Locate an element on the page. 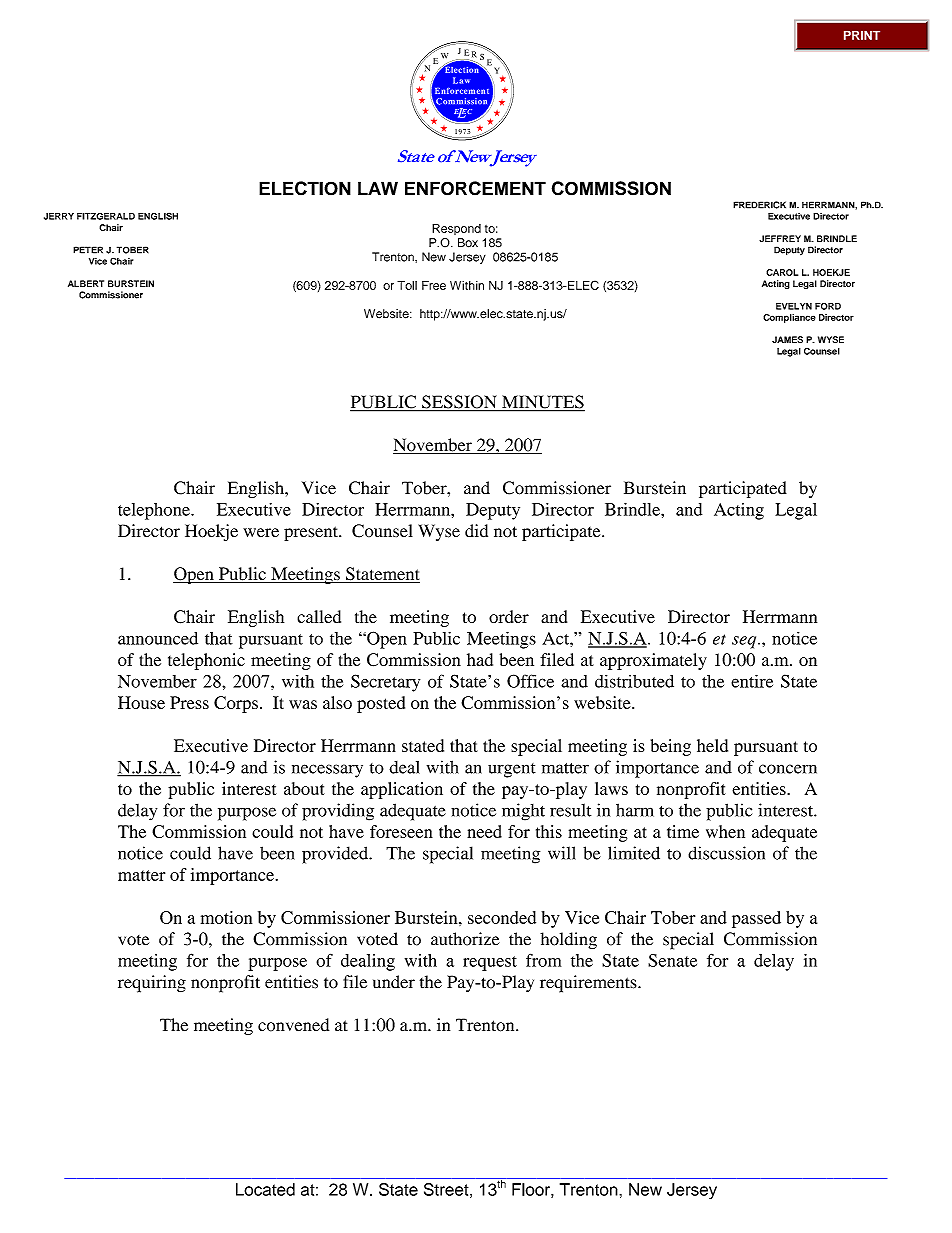 The height and width of the image is (1233, 952). Secretary is located at coordinates (385, 683).
